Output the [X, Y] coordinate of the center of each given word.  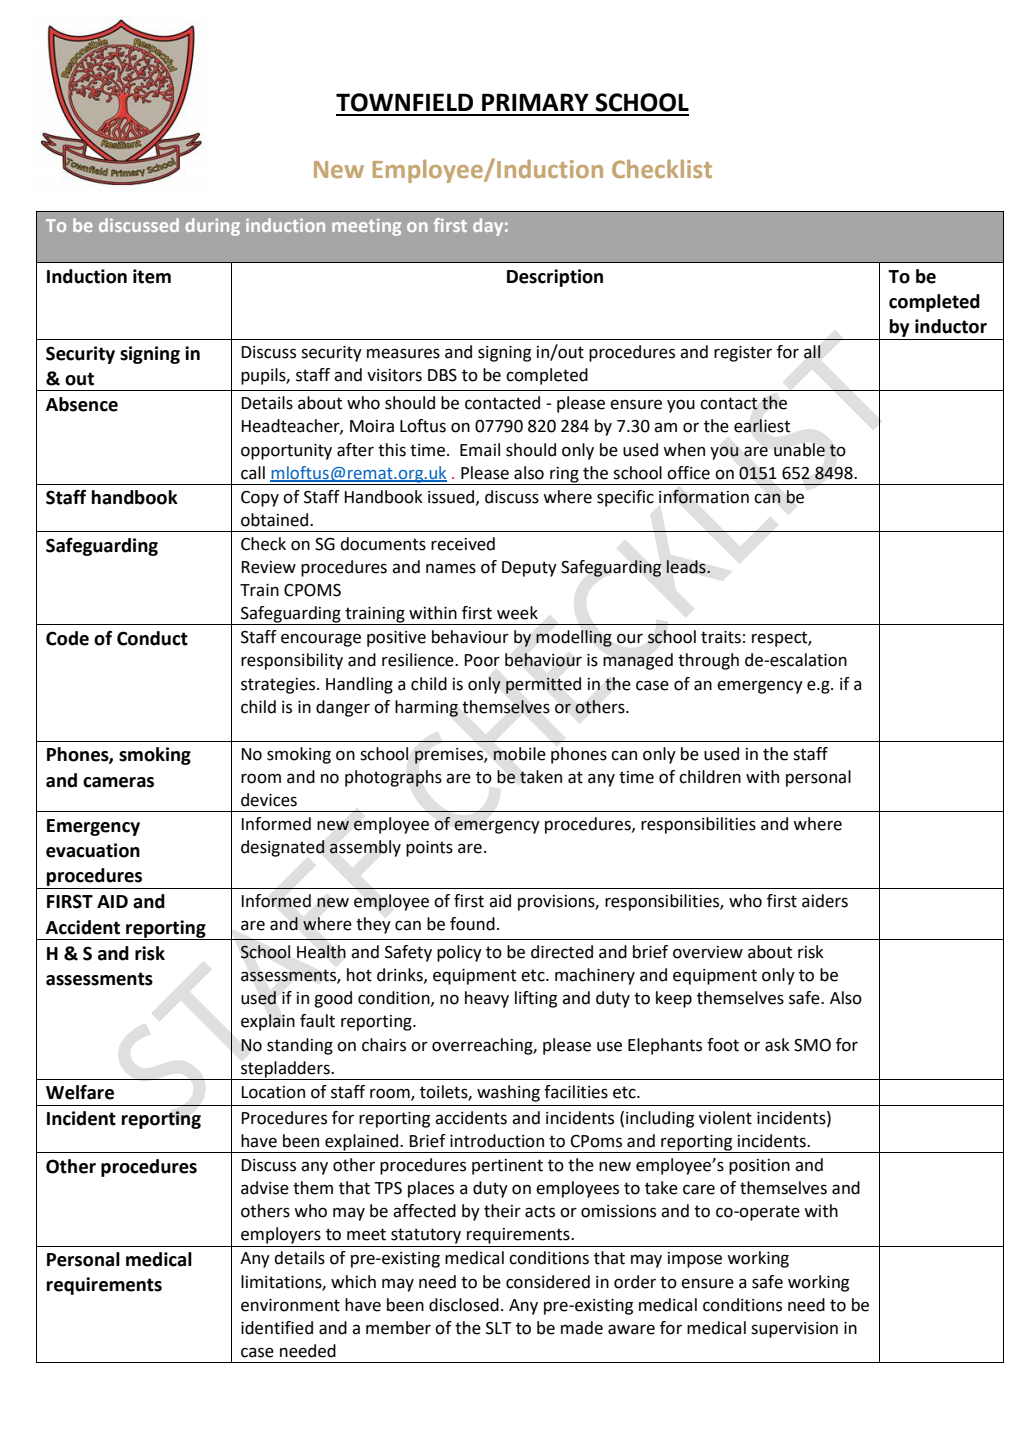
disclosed [464, 1305]
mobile [519, 754]
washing [508, 1093]
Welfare [80, 1092]
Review [268, 567]
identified [277, 1328]
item [152, 276]
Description [555, 278]
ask [777, 1045]
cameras [118, 782]
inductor [951, 326]
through [708, 661]
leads [687, 567]
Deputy [529, 569]
